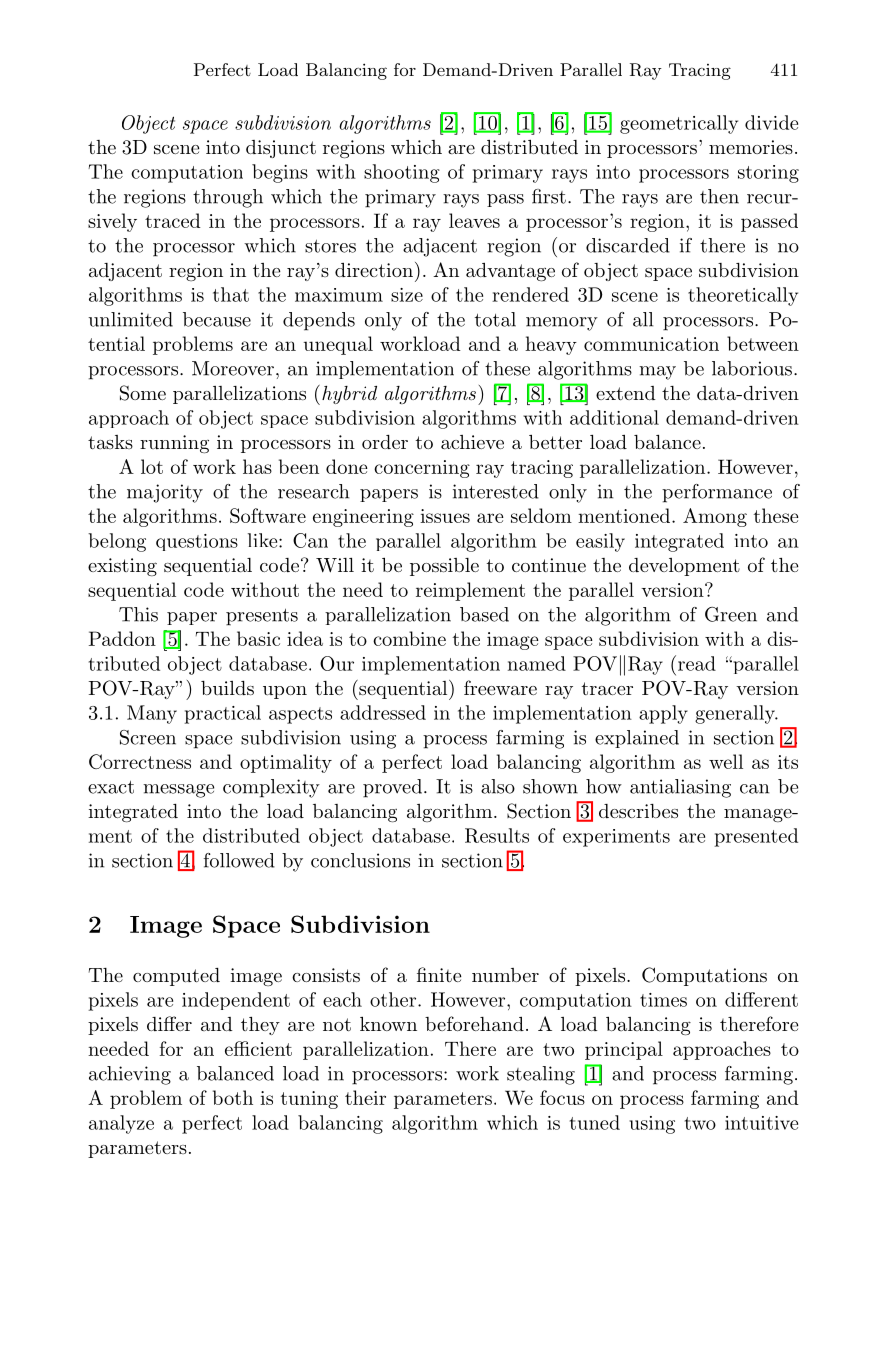 This image has height=1372, width=886. What do you see at coordinates (752, 368) in the image?
I see `laborious` at bounding box center [752, 368].
